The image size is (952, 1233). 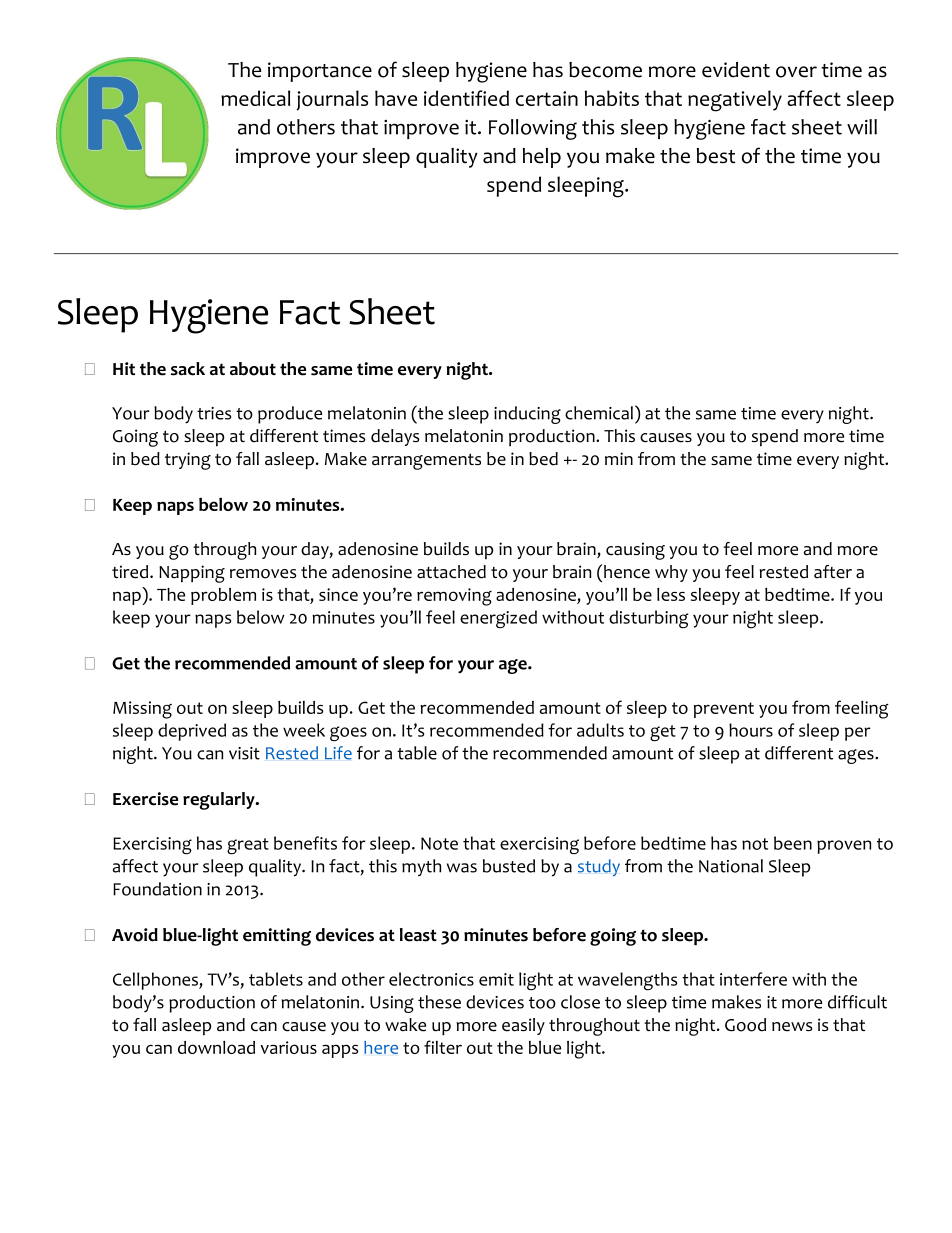 I want to click on medical, so click(x=255, y=98).
